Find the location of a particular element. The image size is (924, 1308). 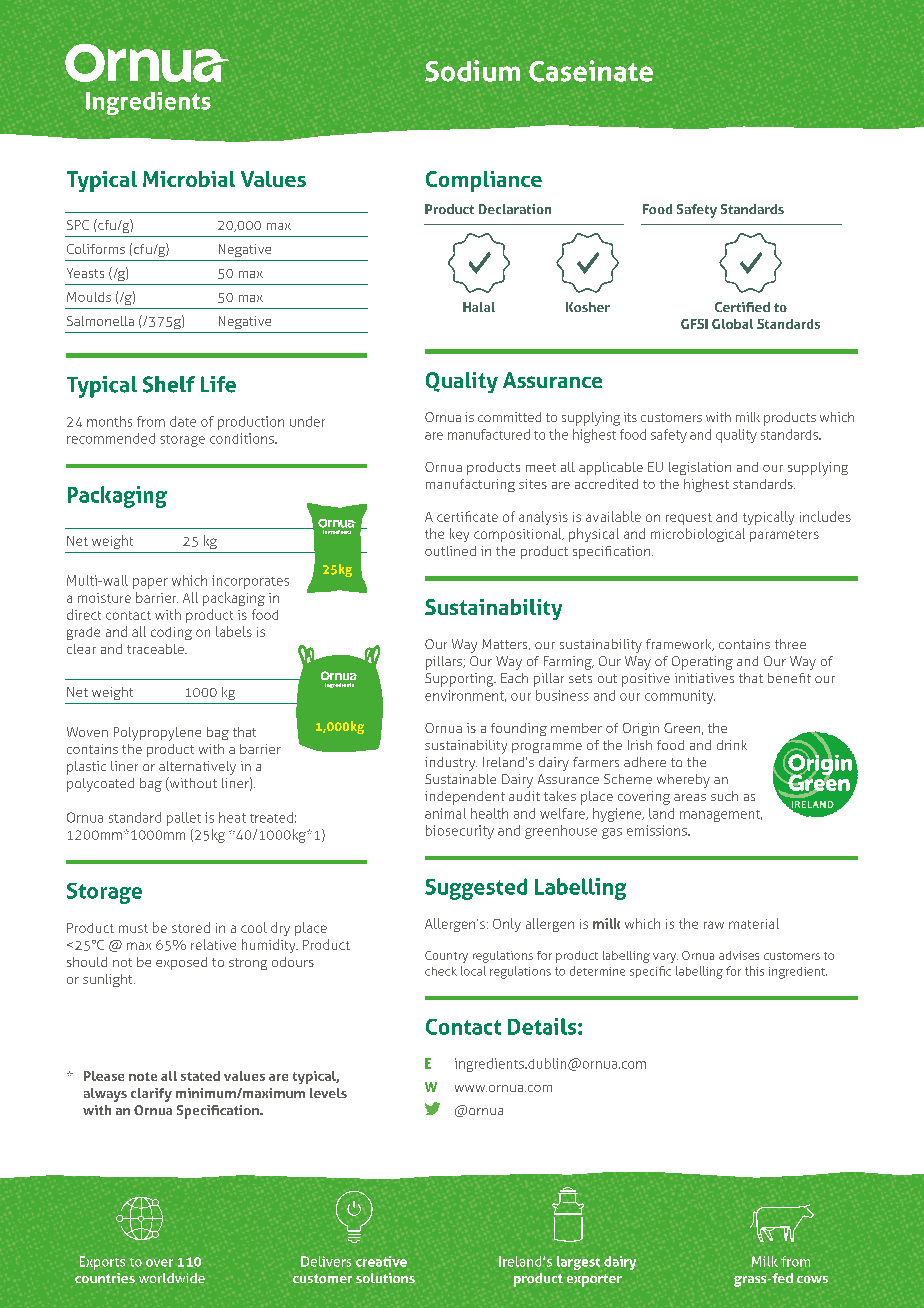

initiatives is located at coordinates (704, 678).
